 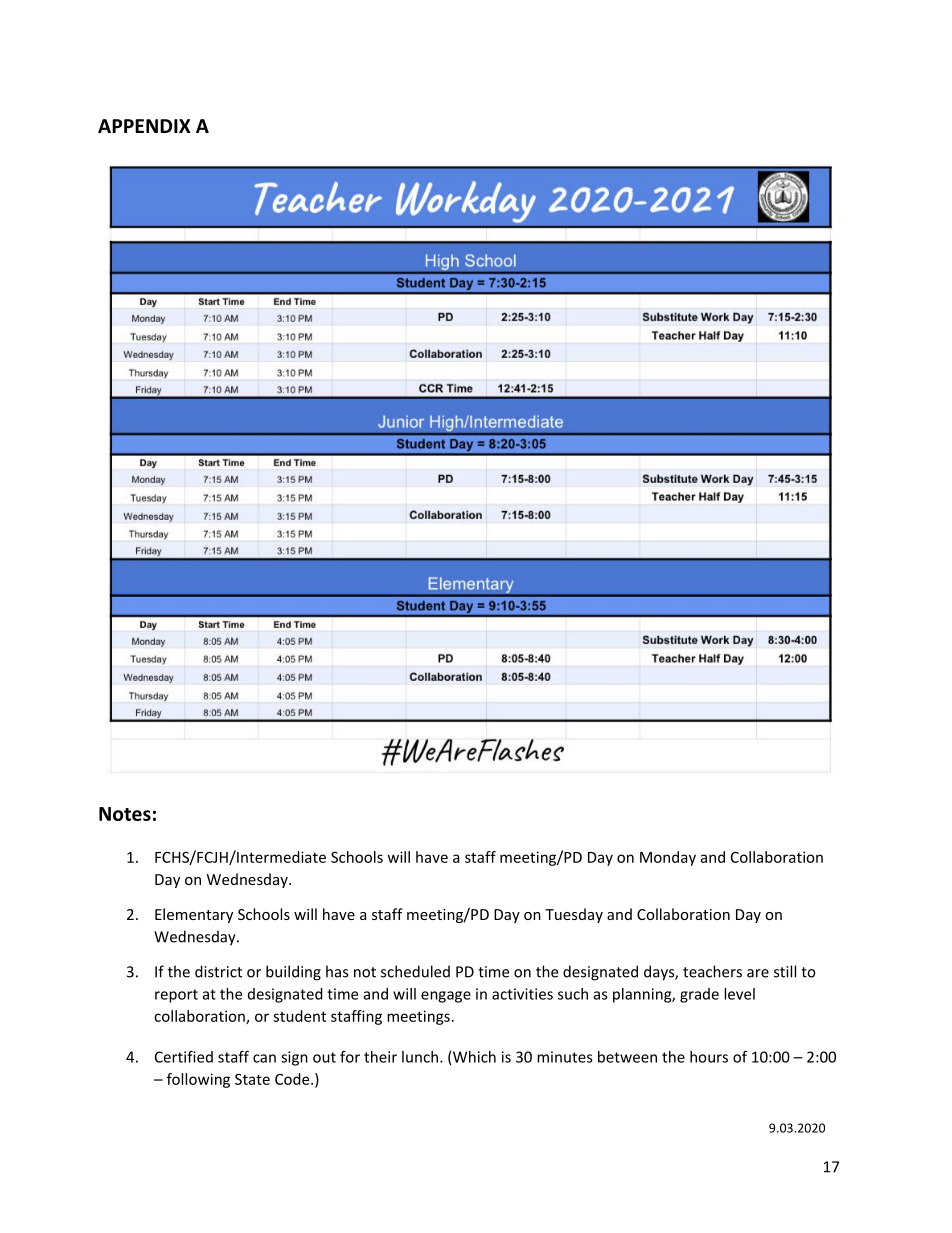 What do you see at coordinates (125, 814) in the screenshot?
I see `Notes` at bounding box center [125, 814].
